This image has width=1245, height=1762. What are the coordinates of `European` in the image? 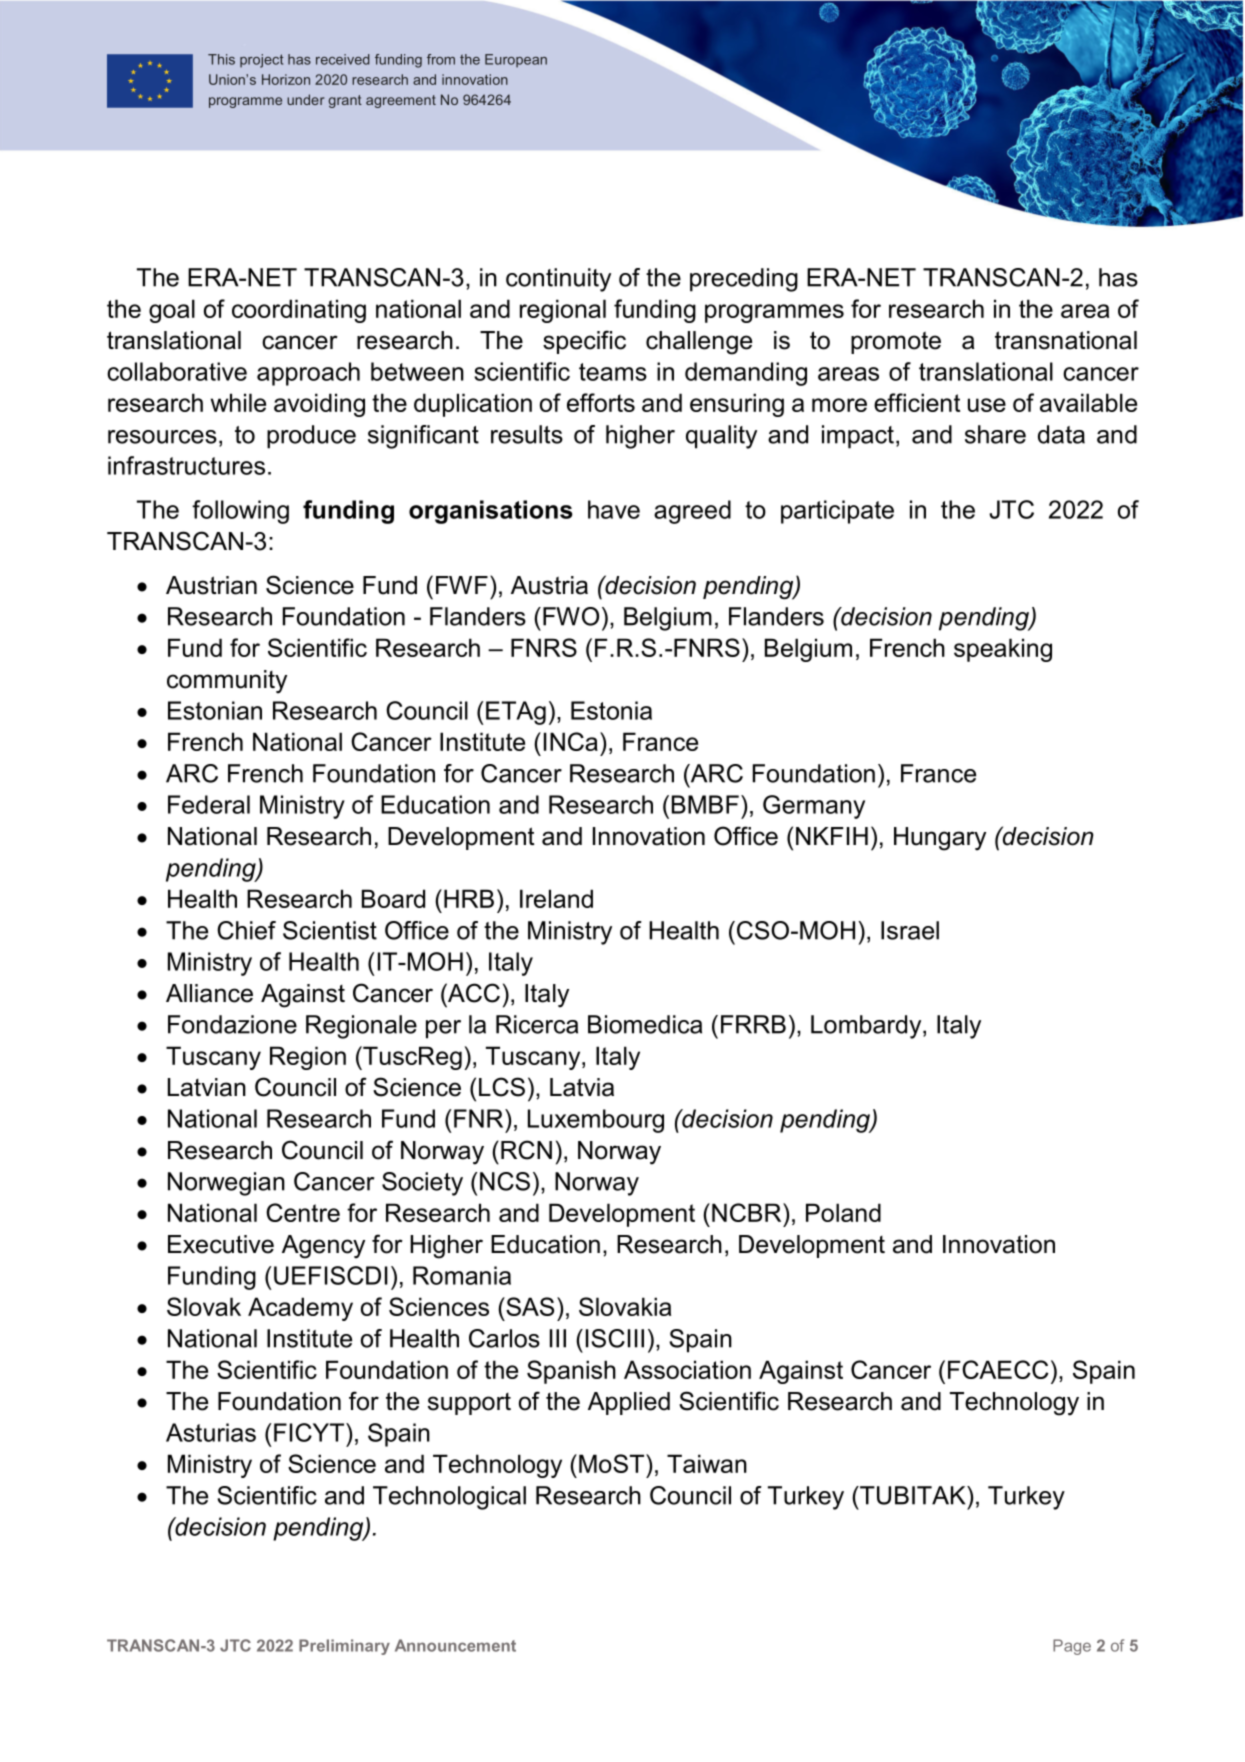 It's located at (516, 61).
